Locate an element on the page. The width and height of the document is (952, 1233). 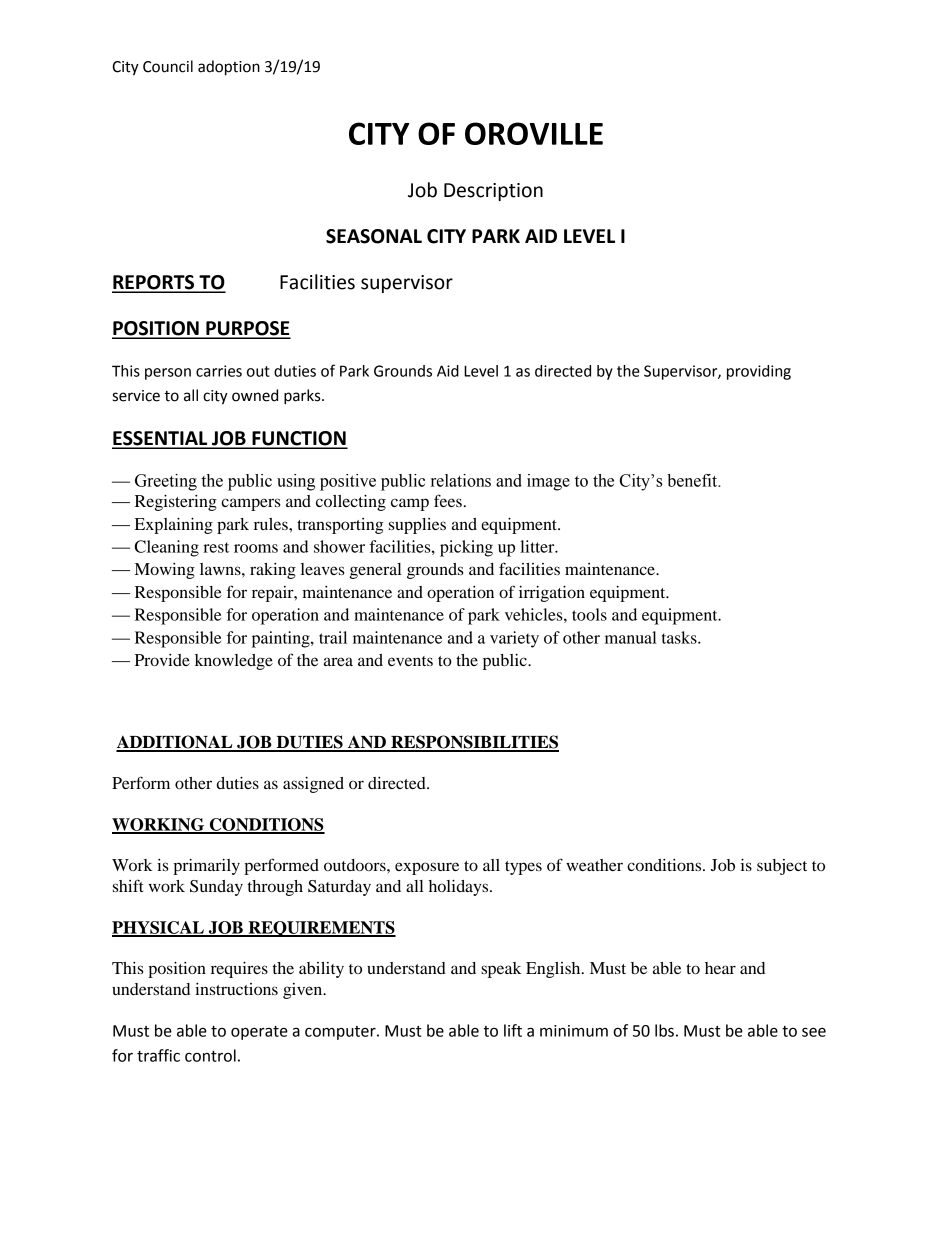
subject is located at coordinates (782, 867).
